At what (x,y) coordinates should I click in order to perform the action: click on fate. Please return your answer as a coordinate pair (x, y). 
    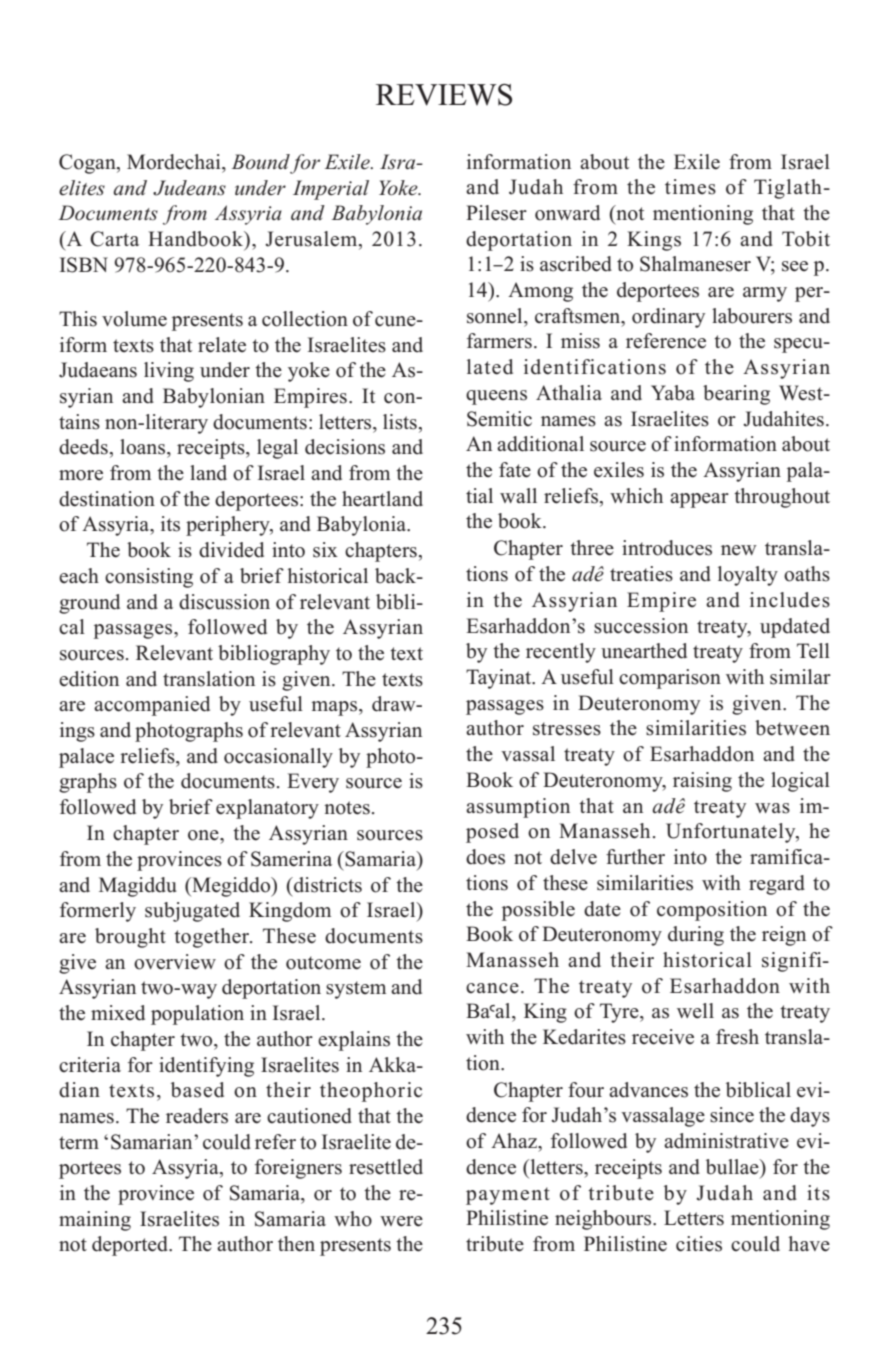
    Looking at the image, I should click on (515, 470).
